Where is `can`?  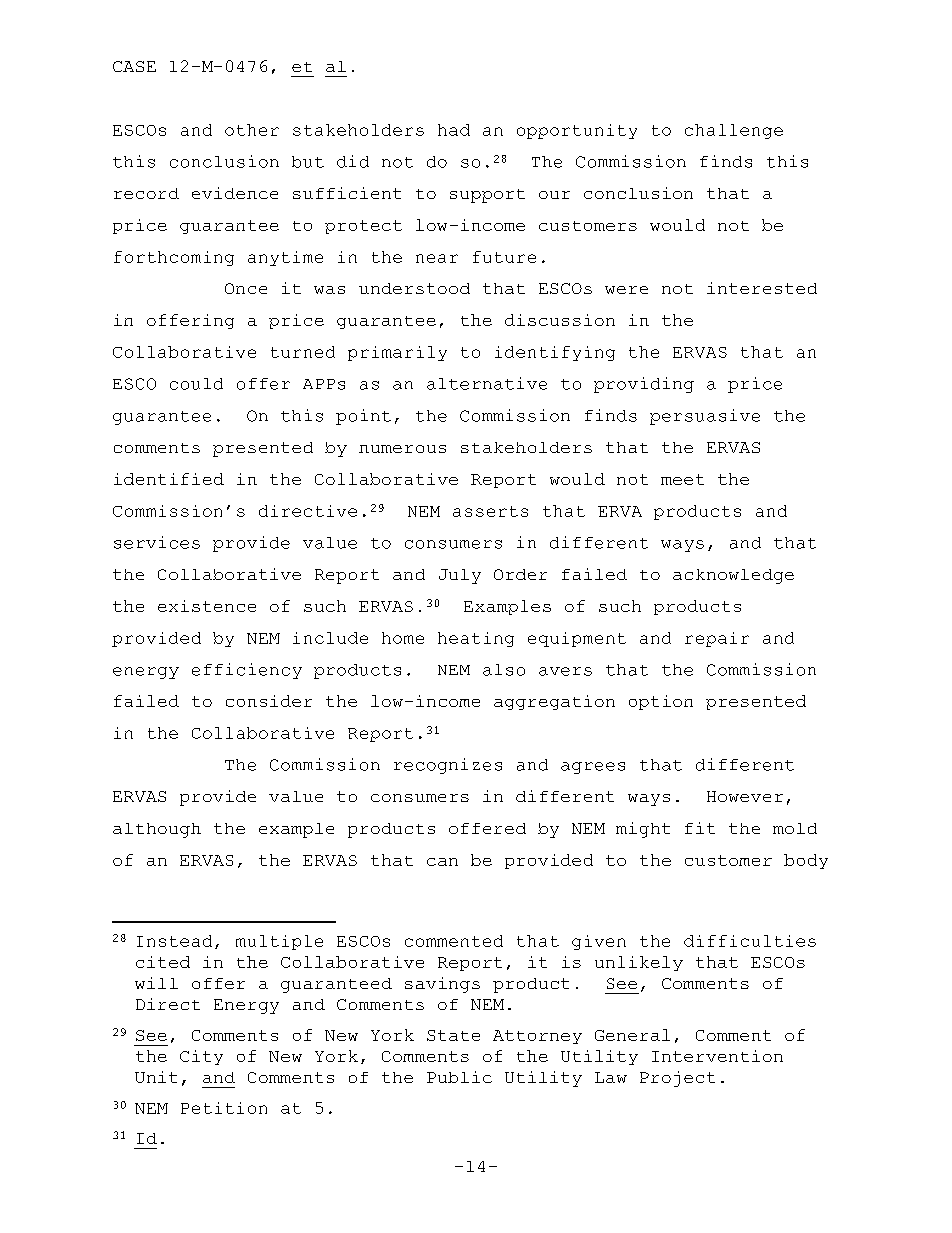 can is located at coordinates (442, 862).
